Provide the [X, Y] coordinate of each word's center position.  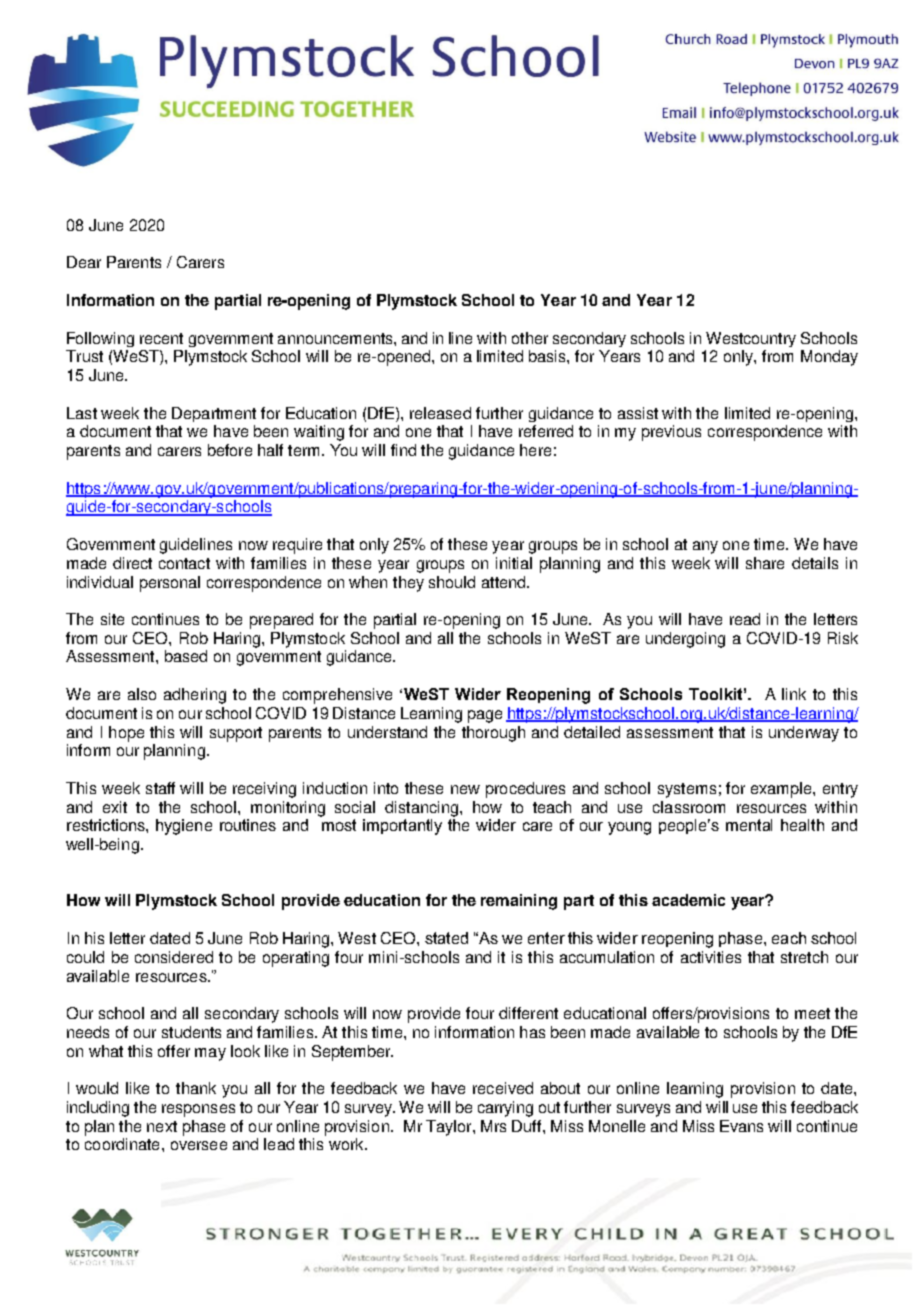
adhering [195, 696]
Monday [829, 358]
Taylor [450, 1128]
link [794, 694]
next [162, 1126]
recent [161, 338]
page [485, 716]
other [530, 338]
